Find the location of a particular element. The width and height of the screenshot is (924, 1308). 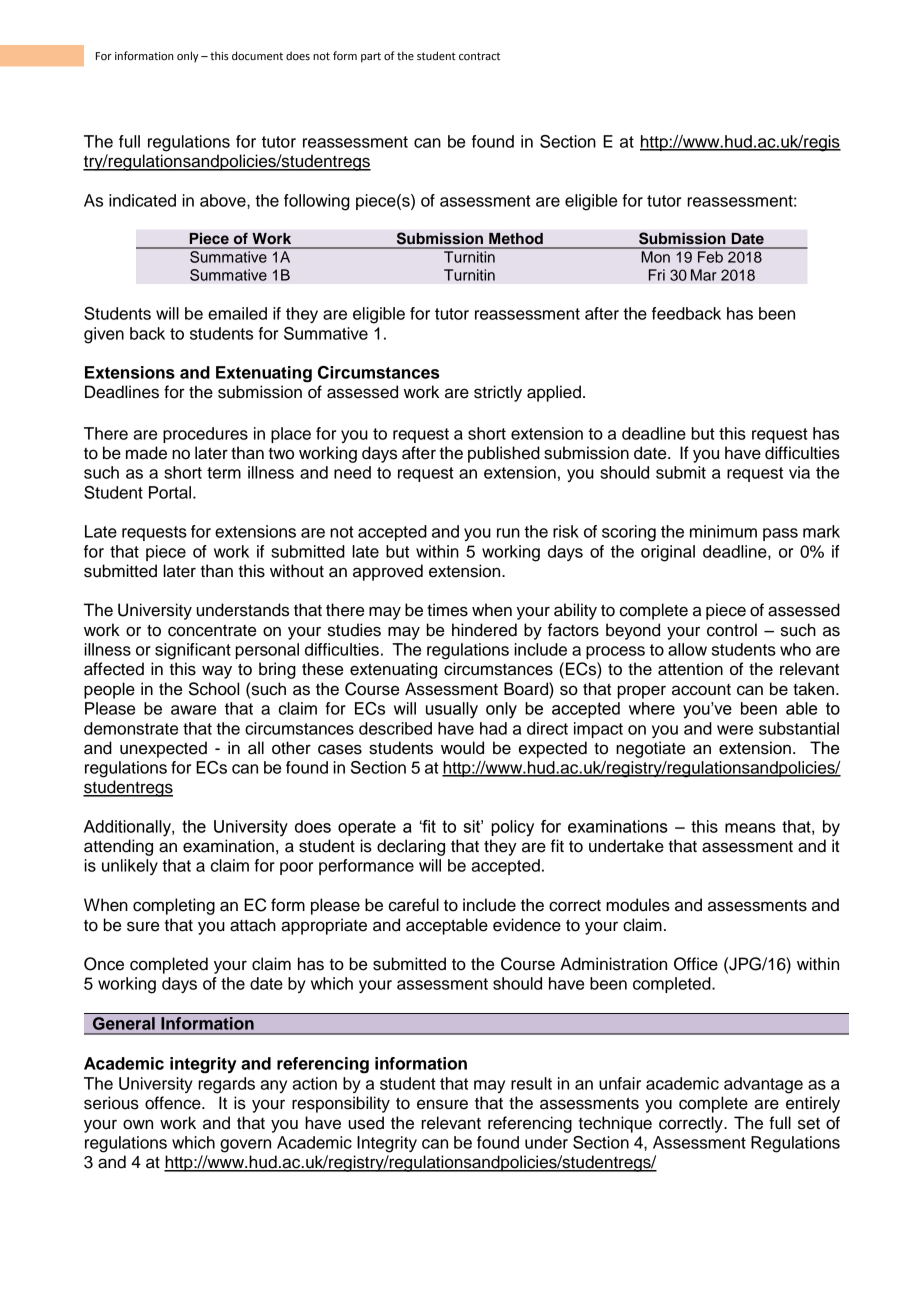

advantage is located at coordinates (763, 1085).
